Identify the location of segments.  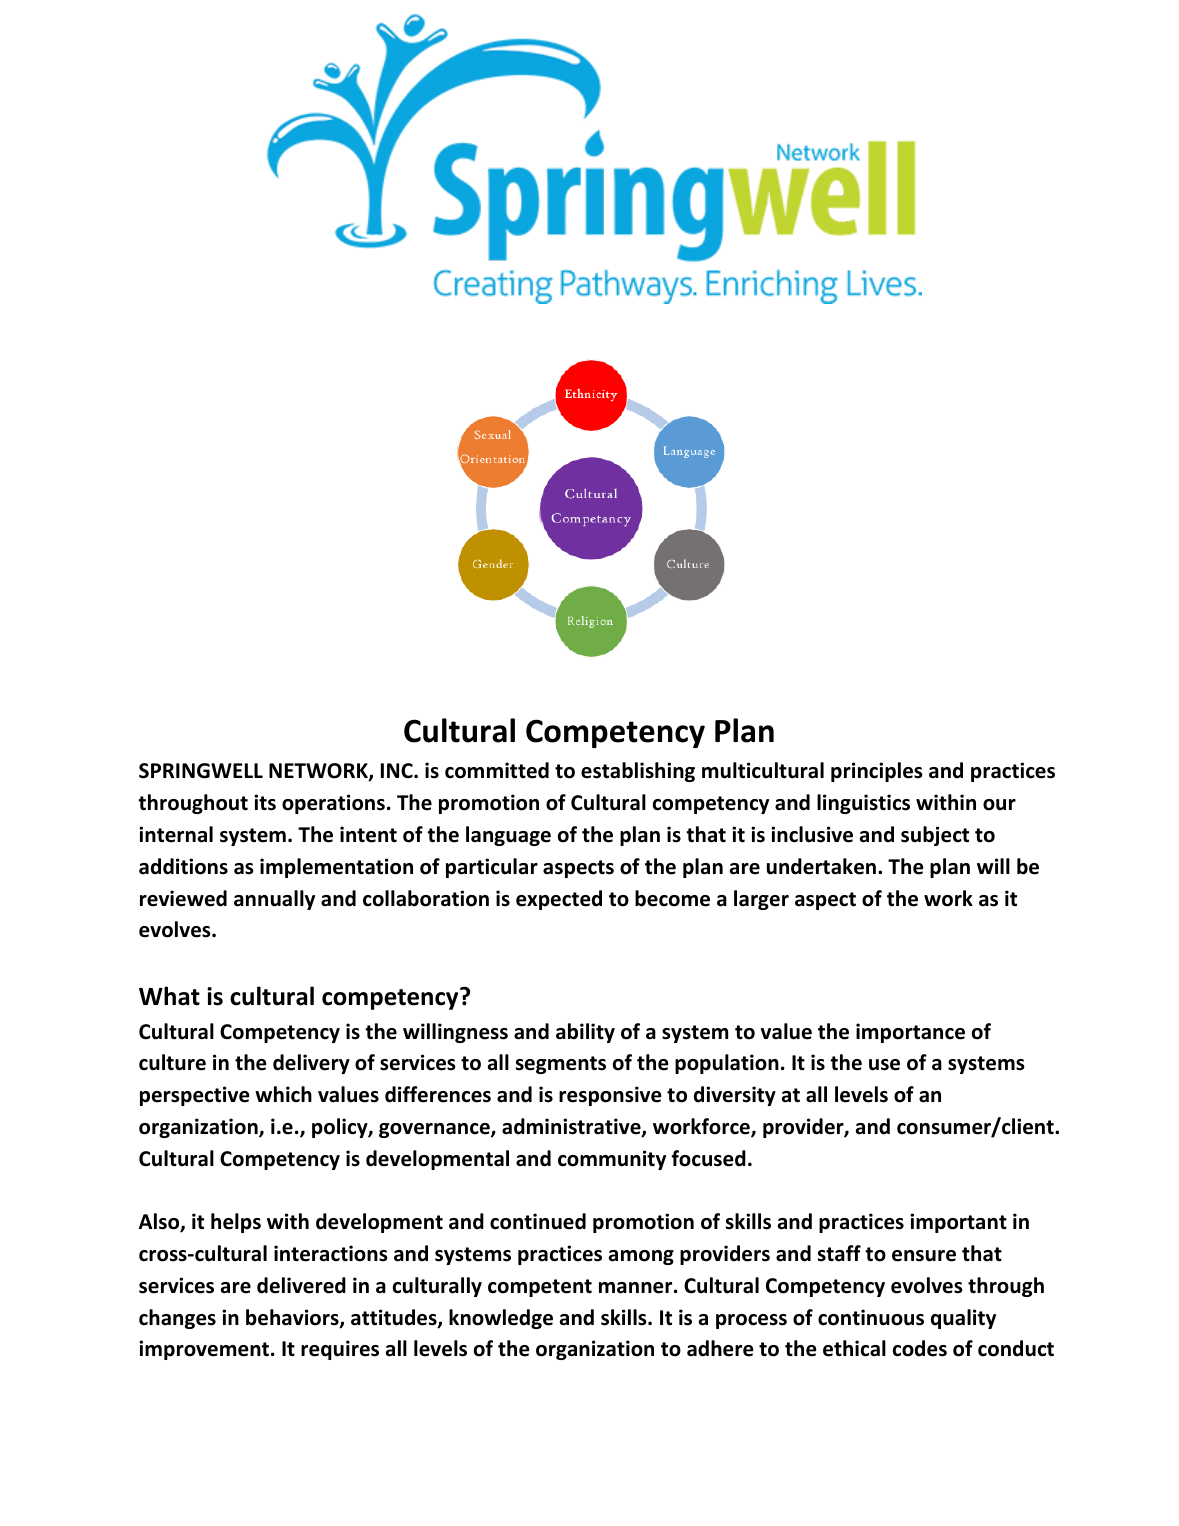
(561, 1065).
